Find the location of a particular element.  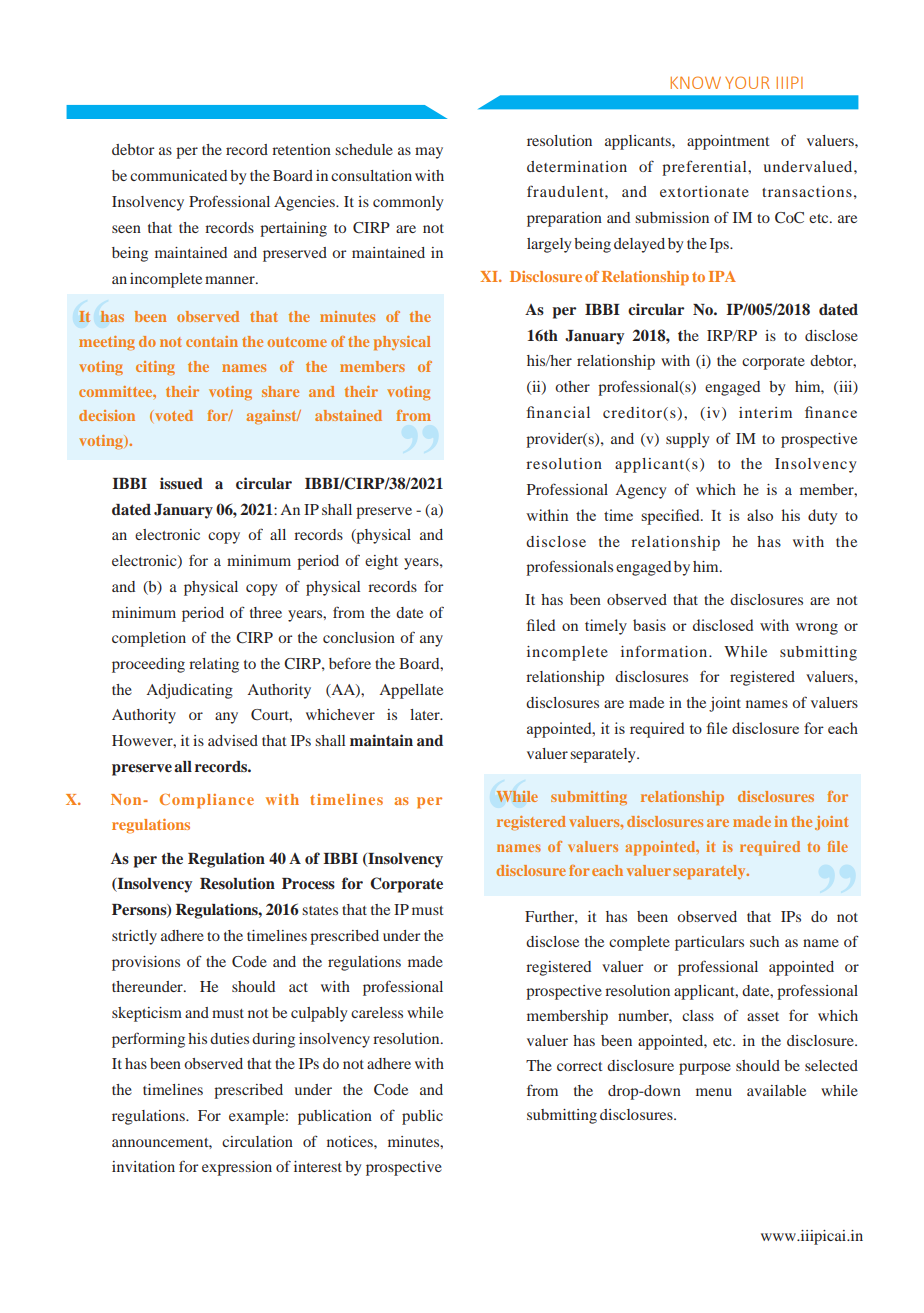

Appellate is located at coordinates (411, 691).
